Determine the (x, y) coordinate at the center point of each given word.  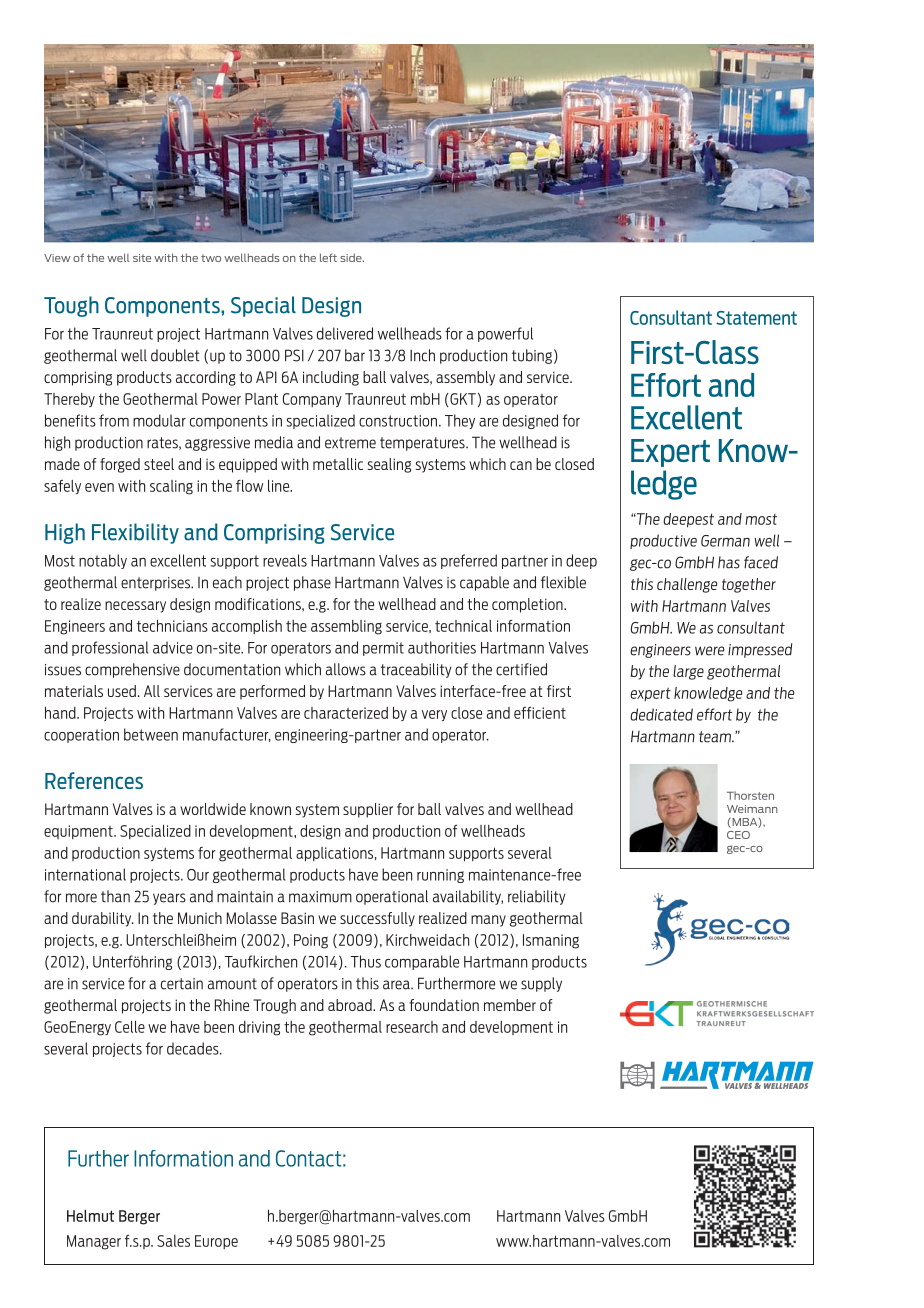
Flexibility (135, 533)
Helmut (90, 1216)
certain (182, 984)
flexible (563, 582)
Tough (71, 306)
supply (541, 984)
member (510, 1005)
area (397, 985)
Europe (216, 1242)
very (434, 715)
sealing (389, 465)
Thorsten (750, 795)
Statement (756, 318)
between (151, 734)
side (352, 257)
